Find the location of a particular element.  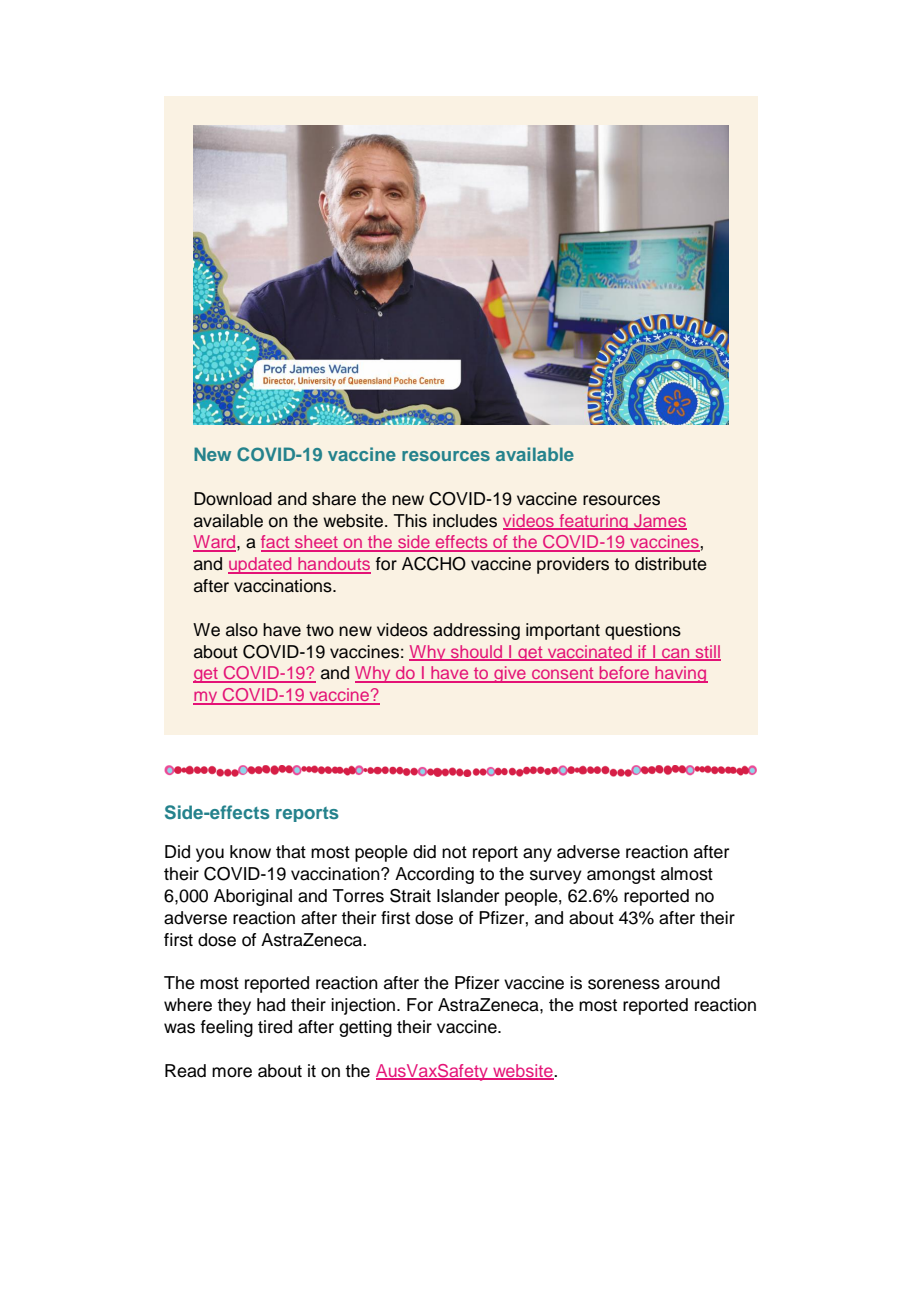

more is located at coordinates (232, 1072).
